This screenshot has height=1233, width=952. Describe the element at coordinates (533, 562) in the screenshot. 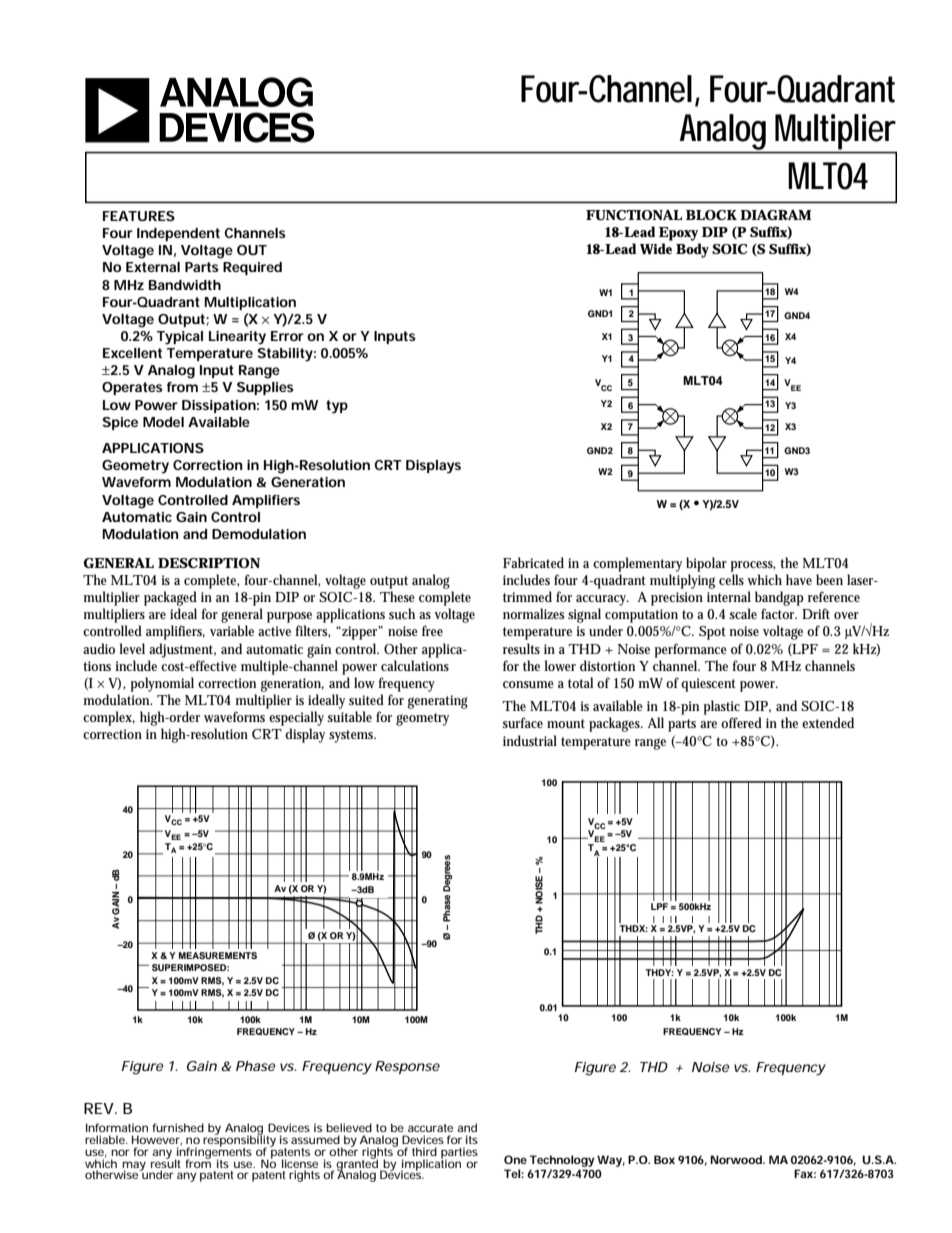

I see `Fabricated` at that location.
